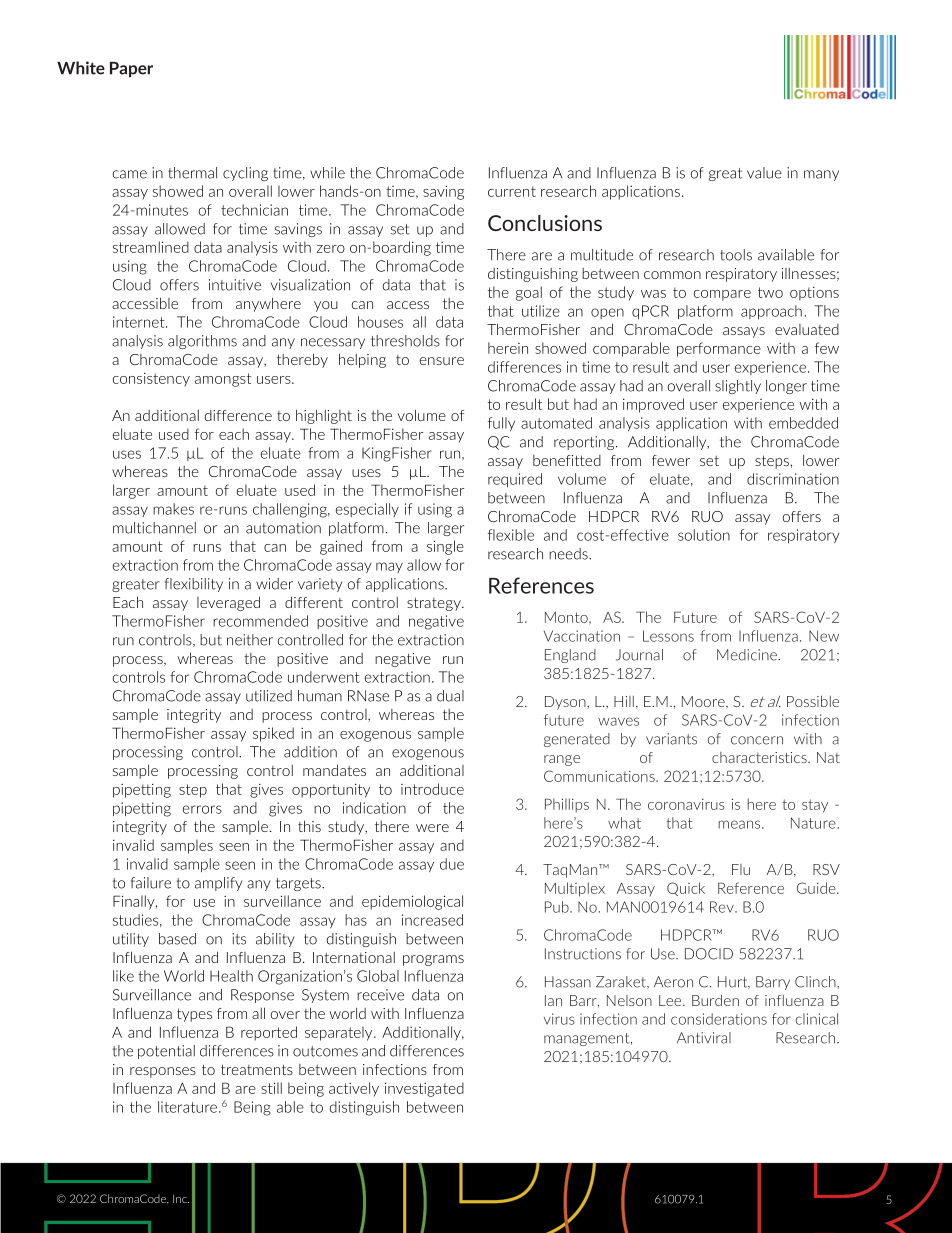 This screenshot has height=1233, width=952. What do you see at coordinates (512, 191) in the screenshot?
I see `current` at bounding box center [512, 191].
